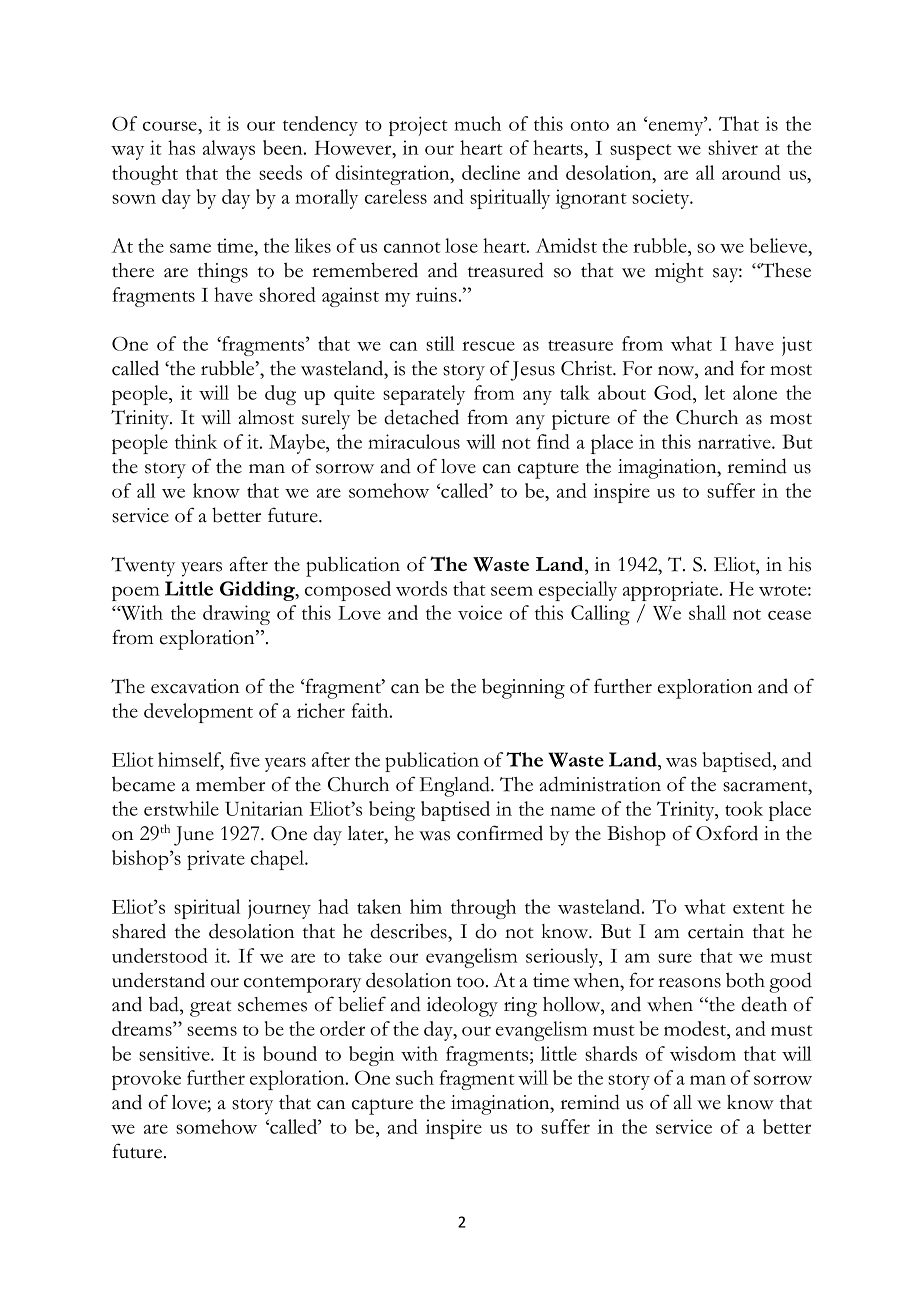  What do you see at coordinates (735, 441) in the document?
I see `narrative` at bounding box center [735, 441].
